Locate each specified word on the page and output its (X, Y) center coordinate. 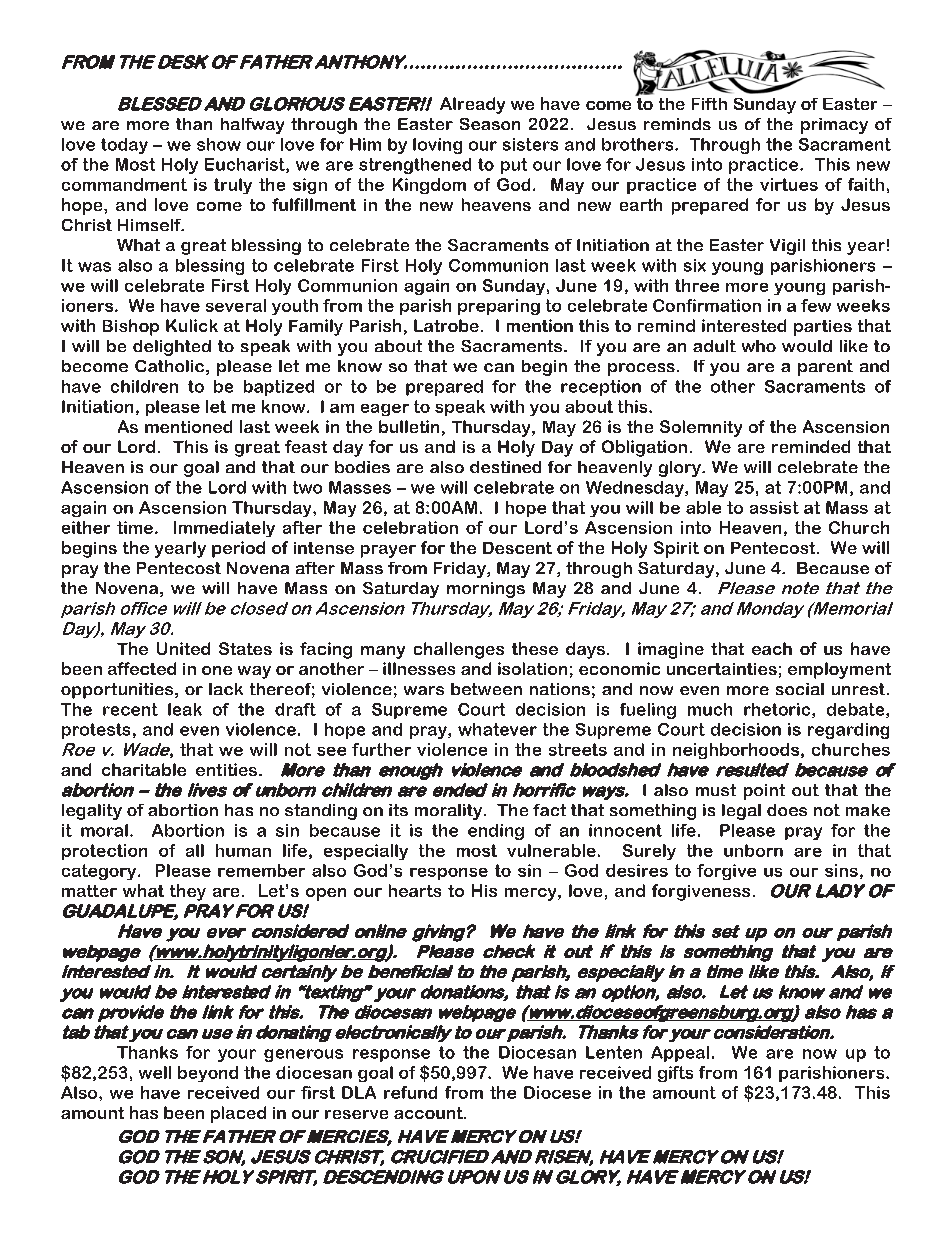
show (219, 144)
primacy (834, 126)
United (183, 648)
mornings (486, 590)
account (429, 1113)
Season (490, 124)
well (155, 1072)
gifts (675, 1074)
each (772, 648)
